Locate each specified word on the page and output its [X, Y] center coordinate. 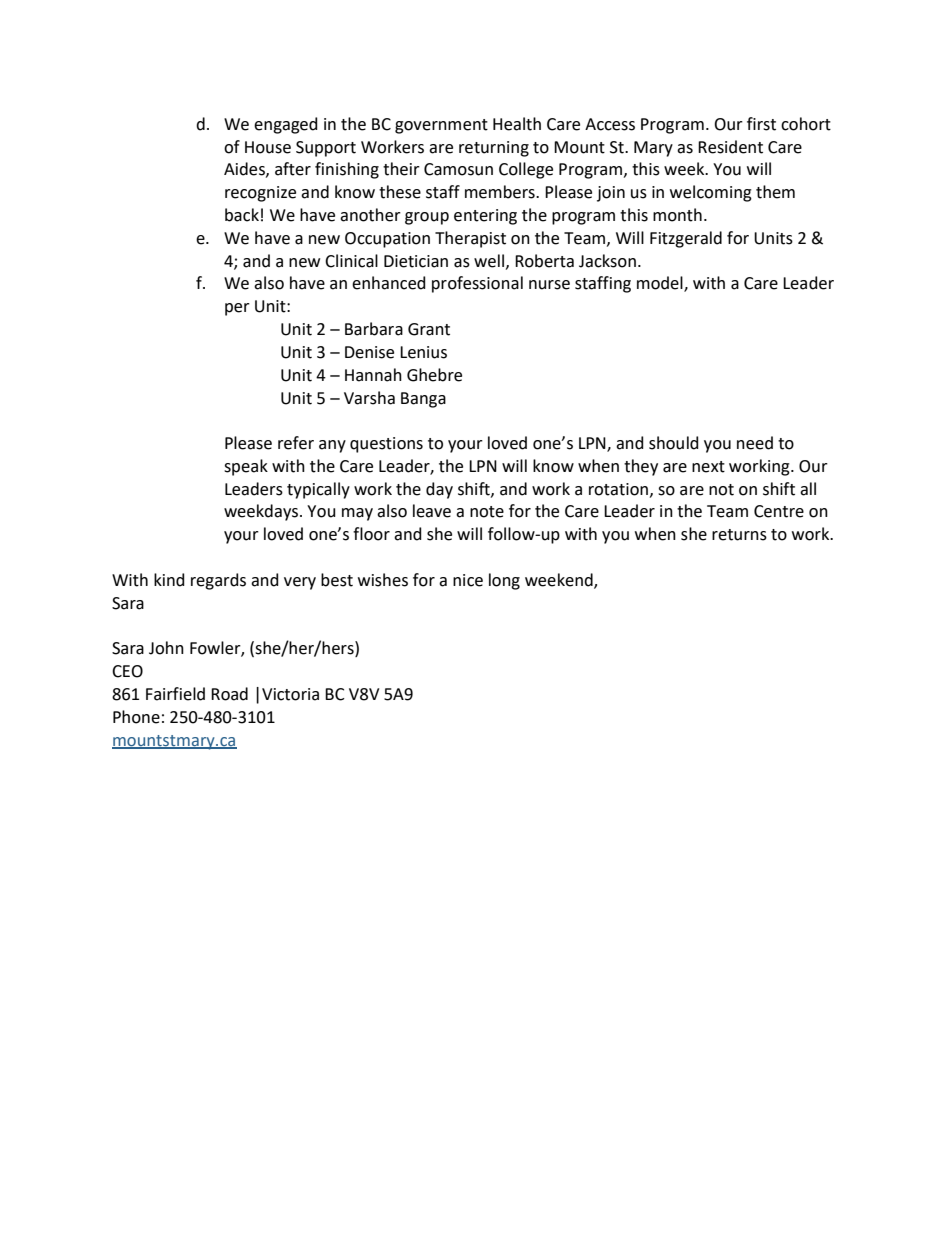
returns [739, 535]
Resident [730, 147]
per [237, 309]
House [268, 147]
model [661, 284]
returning [494, 149]
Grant [429, 329]
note [487, 512]
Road [229, 694]
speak [246, 467]
